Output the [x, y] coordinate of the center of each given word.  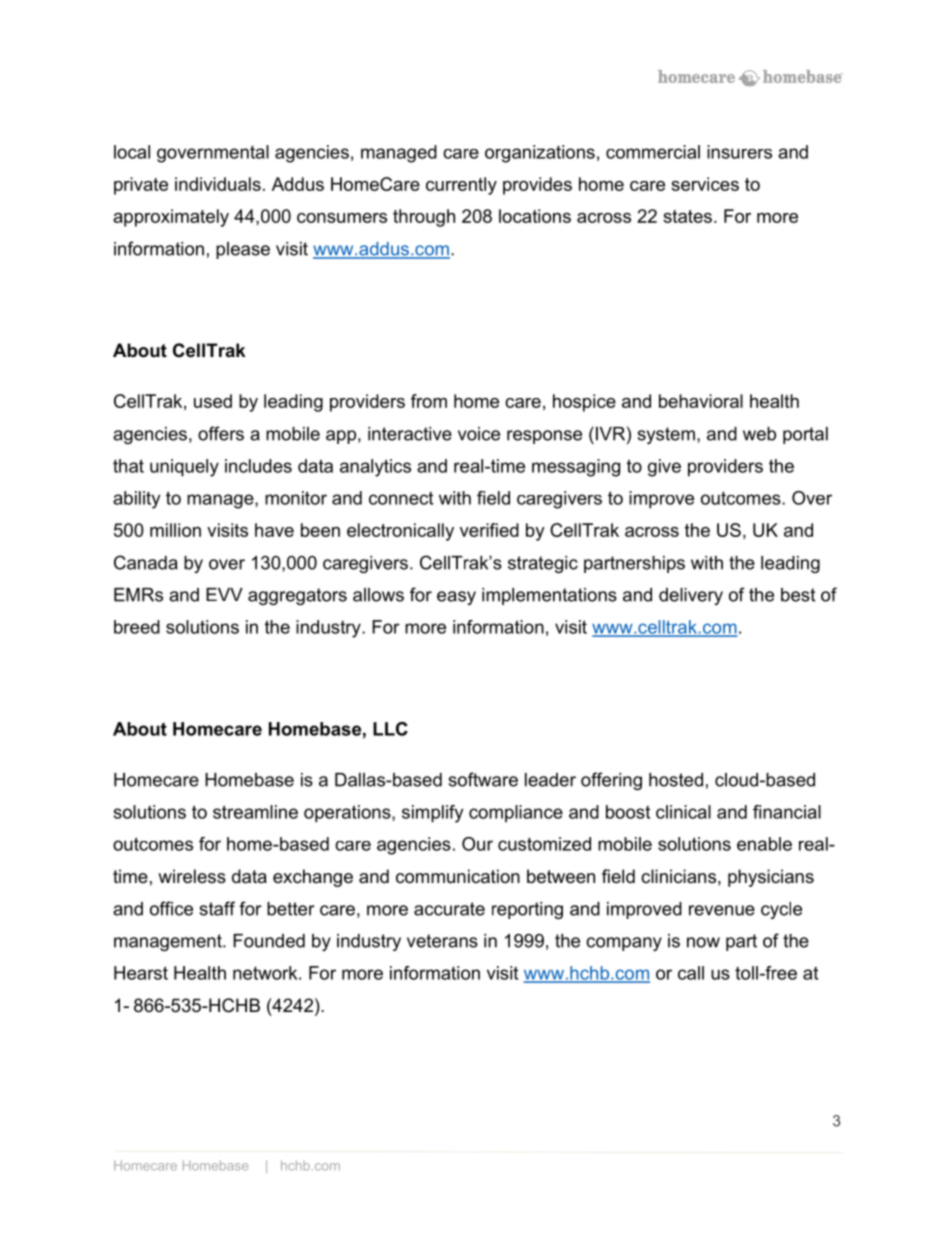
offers [221, 433]
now [703, 942]
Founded [269, 941]
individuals [218, 184]
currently [461, 186]
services [705, 184]
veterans [442, 941]
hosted [676, 780]
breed [137, 627]
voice [479, 434]
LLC [390, 729]
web [759, 434]
